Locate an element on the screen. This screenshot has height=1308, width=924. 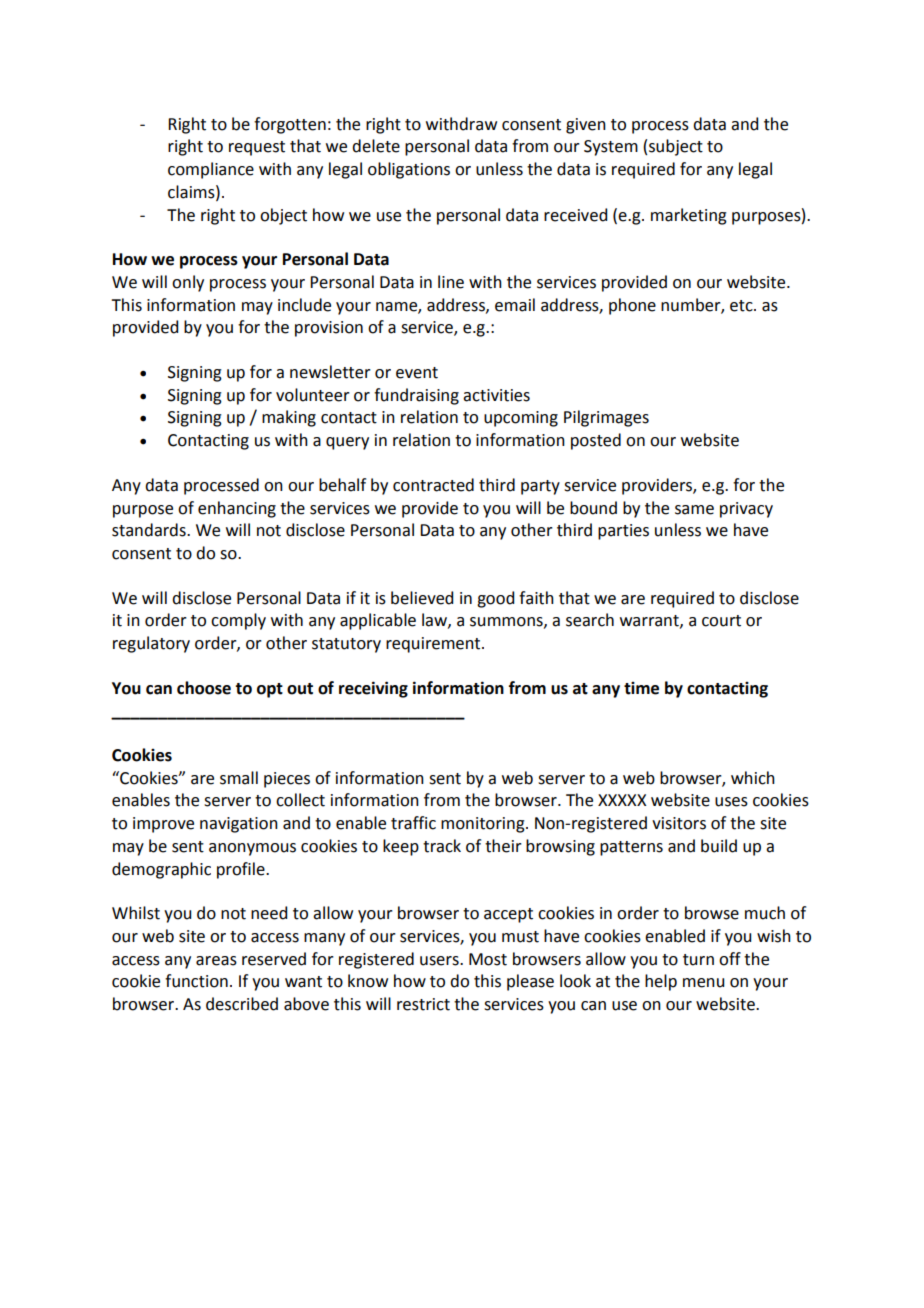
choose is located at coordinates (204, 688).
